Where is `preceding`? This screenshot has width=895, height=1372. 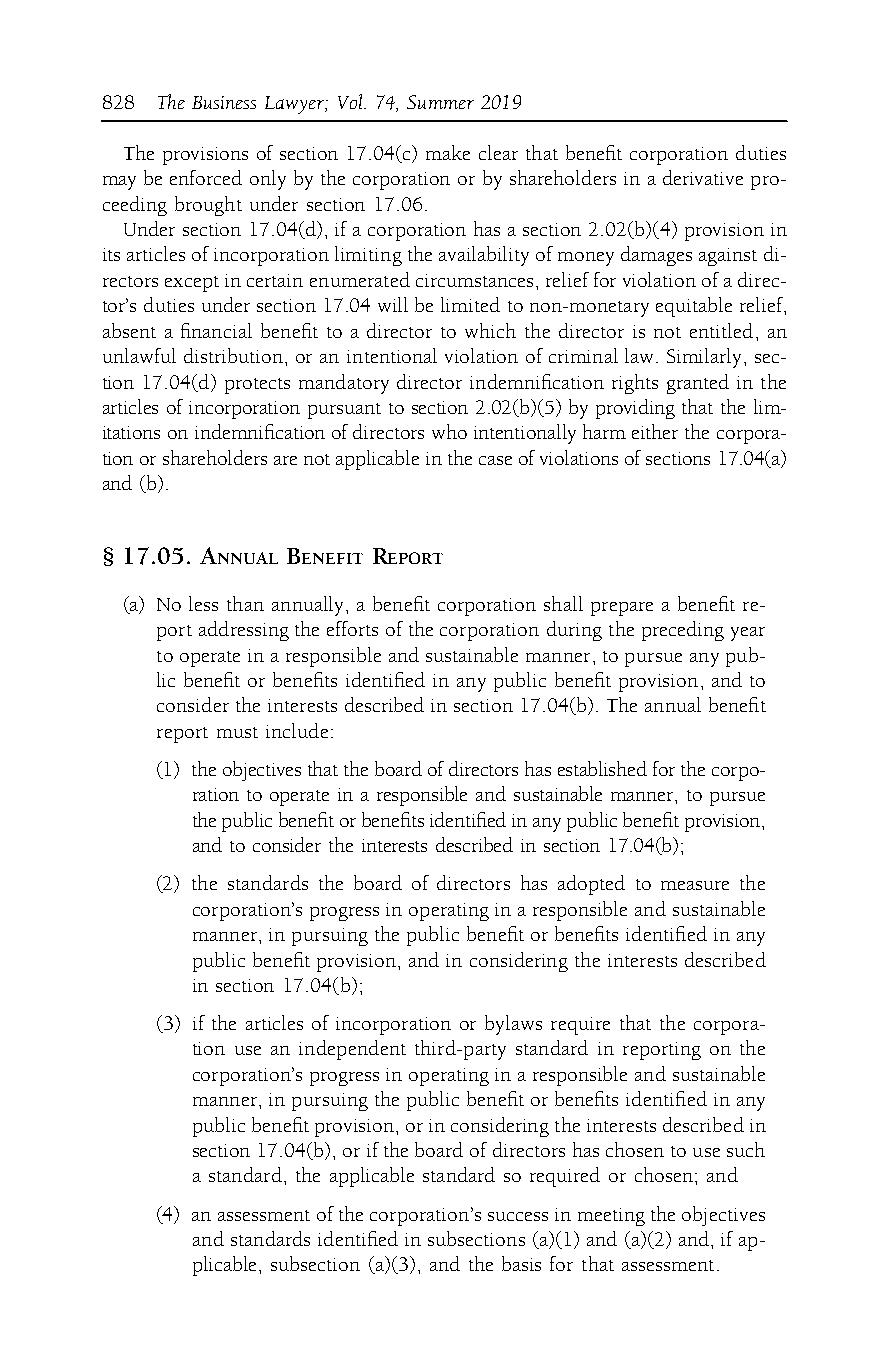
preceding is located at coordinates (683, 631).
